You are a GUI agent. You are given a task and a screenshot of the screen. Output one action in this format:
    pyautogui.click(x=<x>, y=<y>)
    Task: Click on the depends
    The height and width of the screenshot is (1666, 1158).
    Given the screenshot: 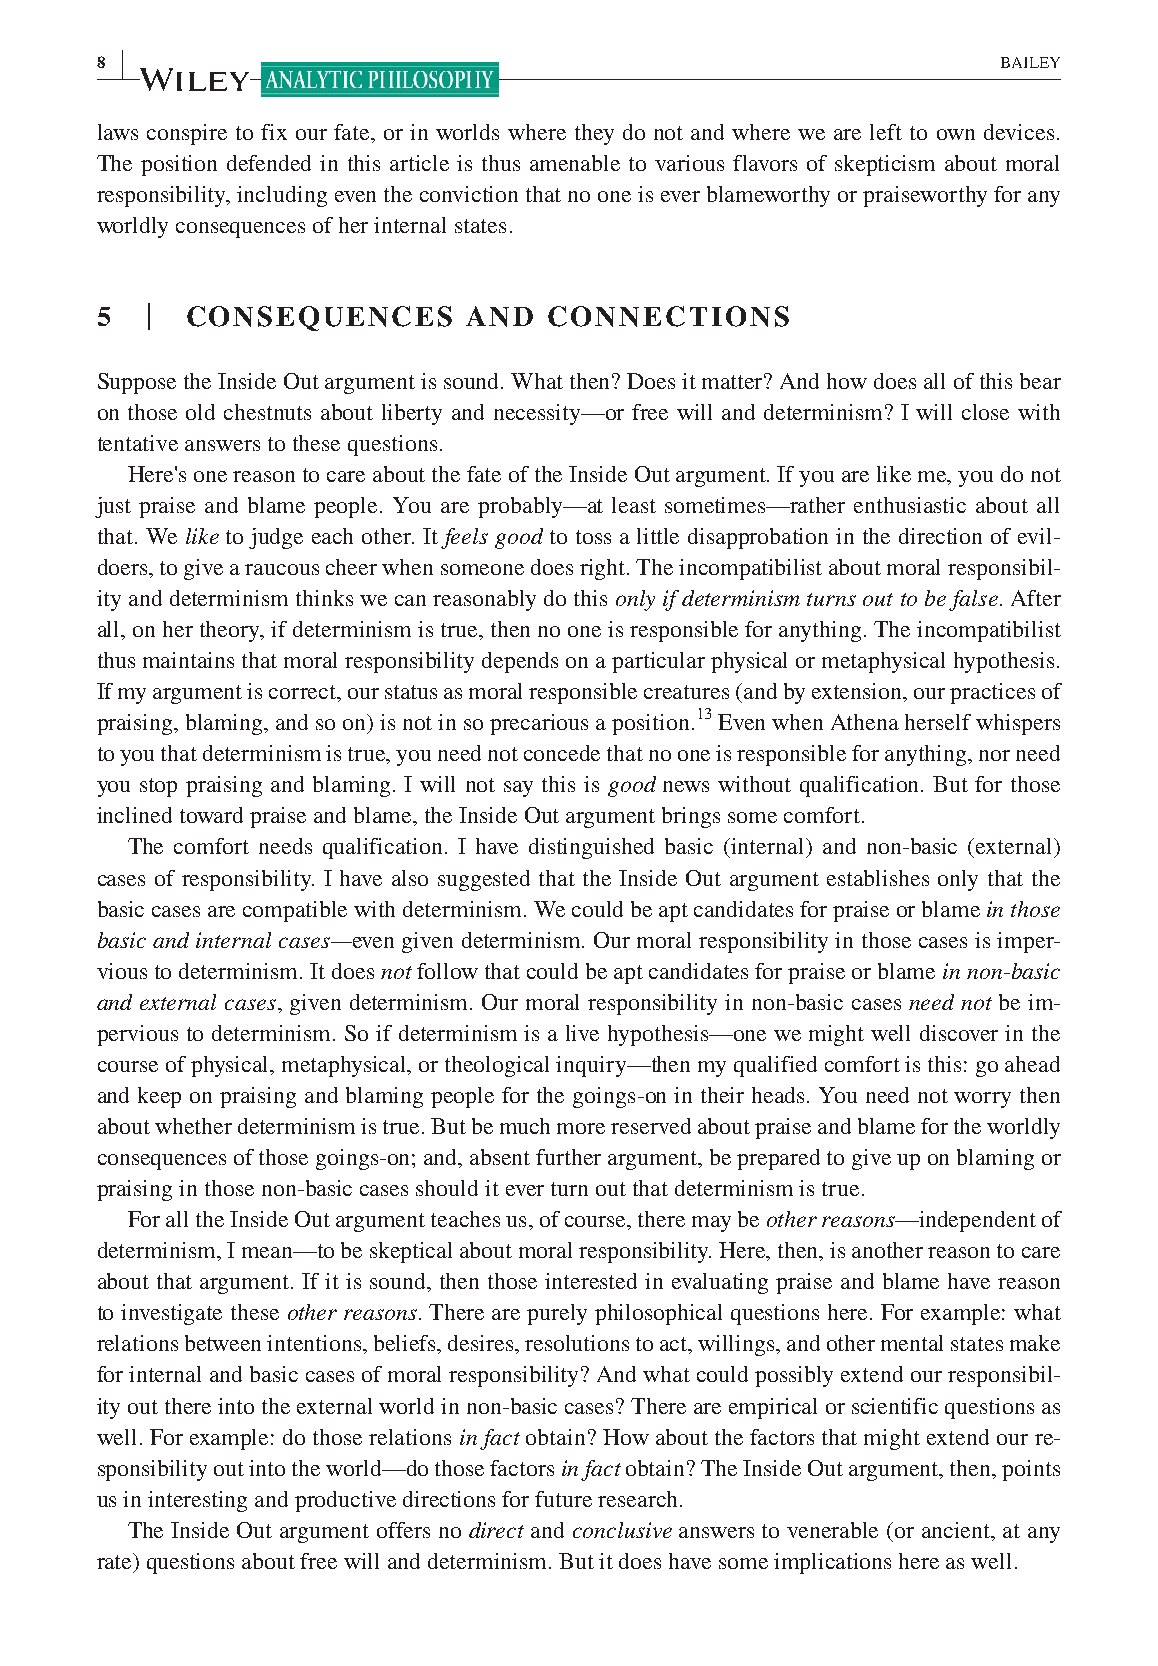 What is the action you would take?
    pyautogui.click(x=520, y=662)
